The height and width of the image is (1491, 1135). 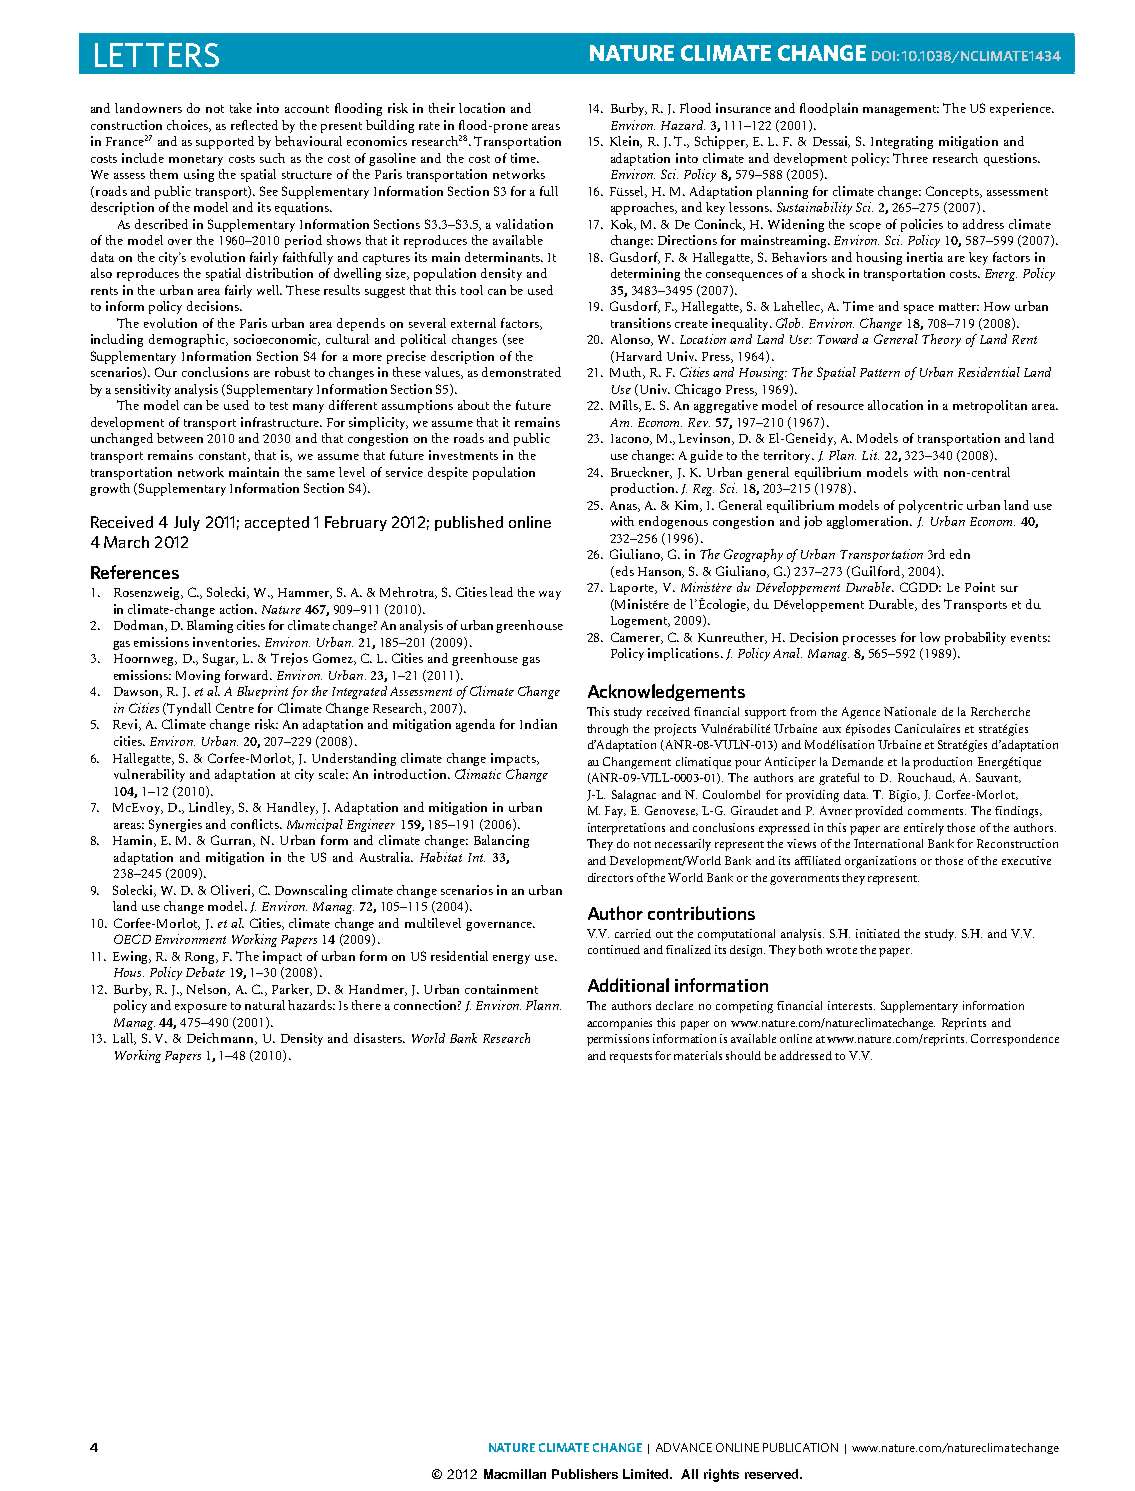 What do you see at coordinates (990, 406) in the image?
I see `metropolitan` at bounding box center [990, 406].
